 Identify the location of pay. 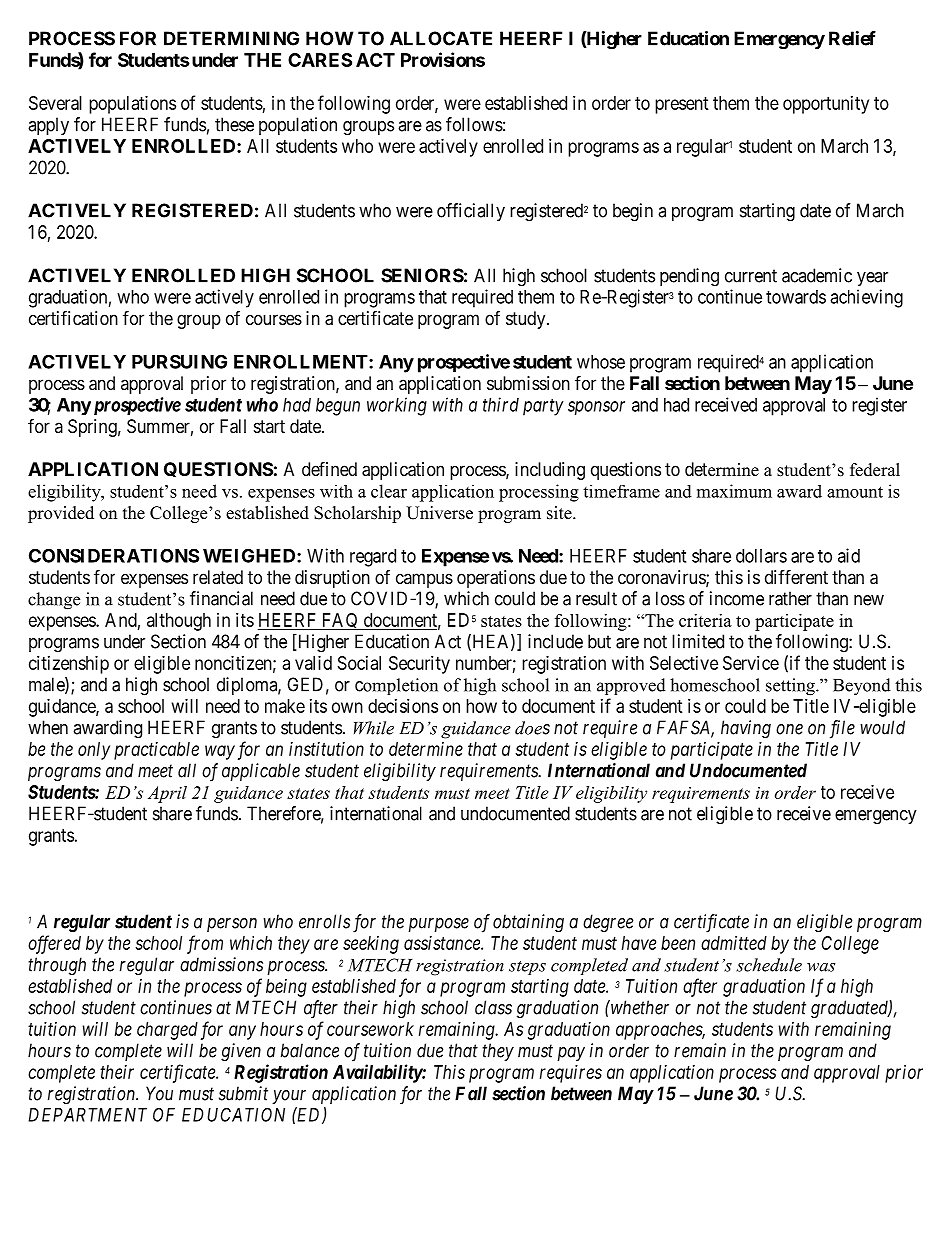
(571, 1054).
